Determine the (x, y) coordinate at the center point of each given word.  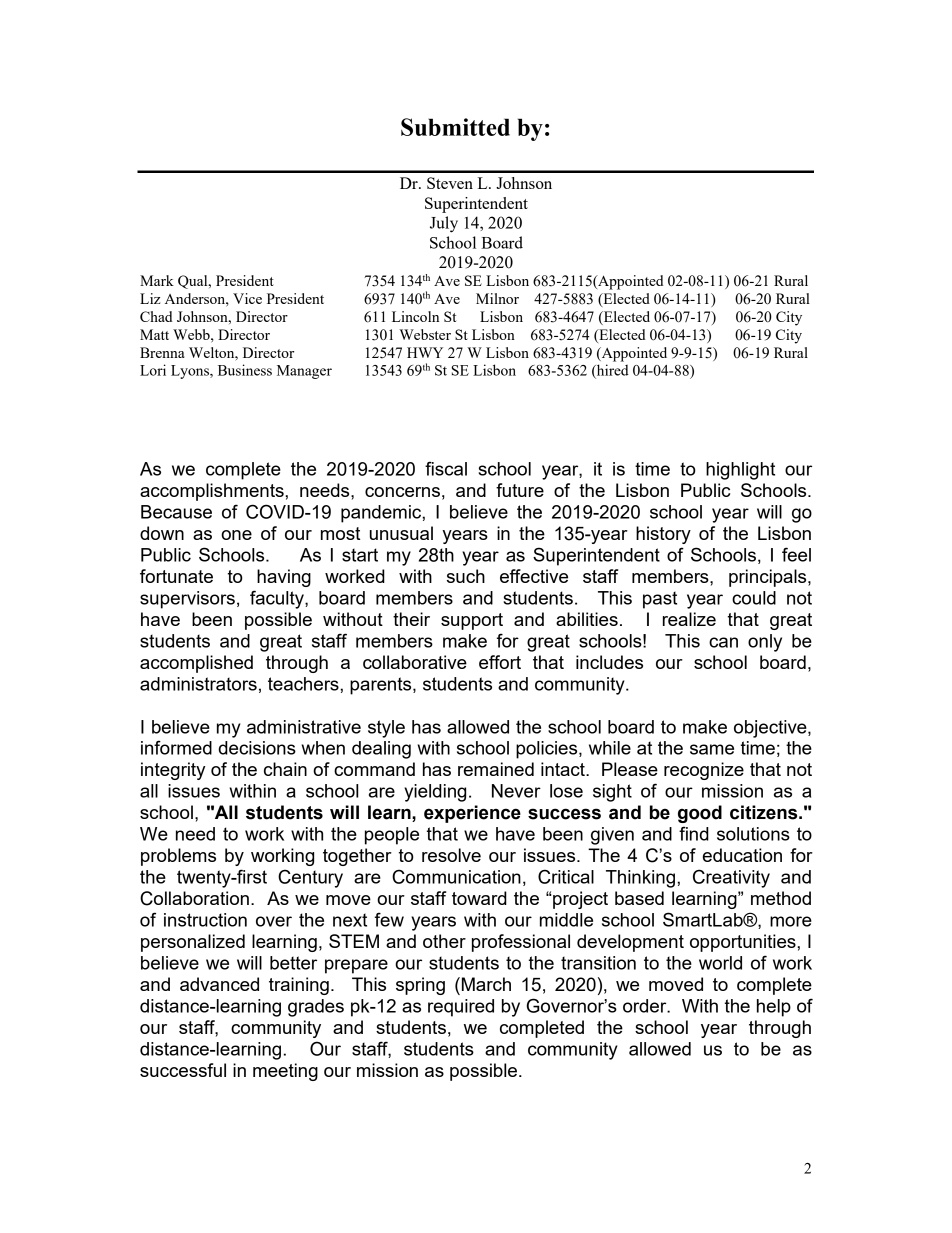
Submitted (455, 127)
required (461, 1008)
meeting (285, 1072)
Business (245, 370)
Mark (157, 280)
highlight (740, 471)
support (472, 621)
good (700, 814)
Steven (450, 183)
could (754, 598)
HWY (425, 352)
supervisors (187, 600)
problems (178, 857)
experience (472, 814)
